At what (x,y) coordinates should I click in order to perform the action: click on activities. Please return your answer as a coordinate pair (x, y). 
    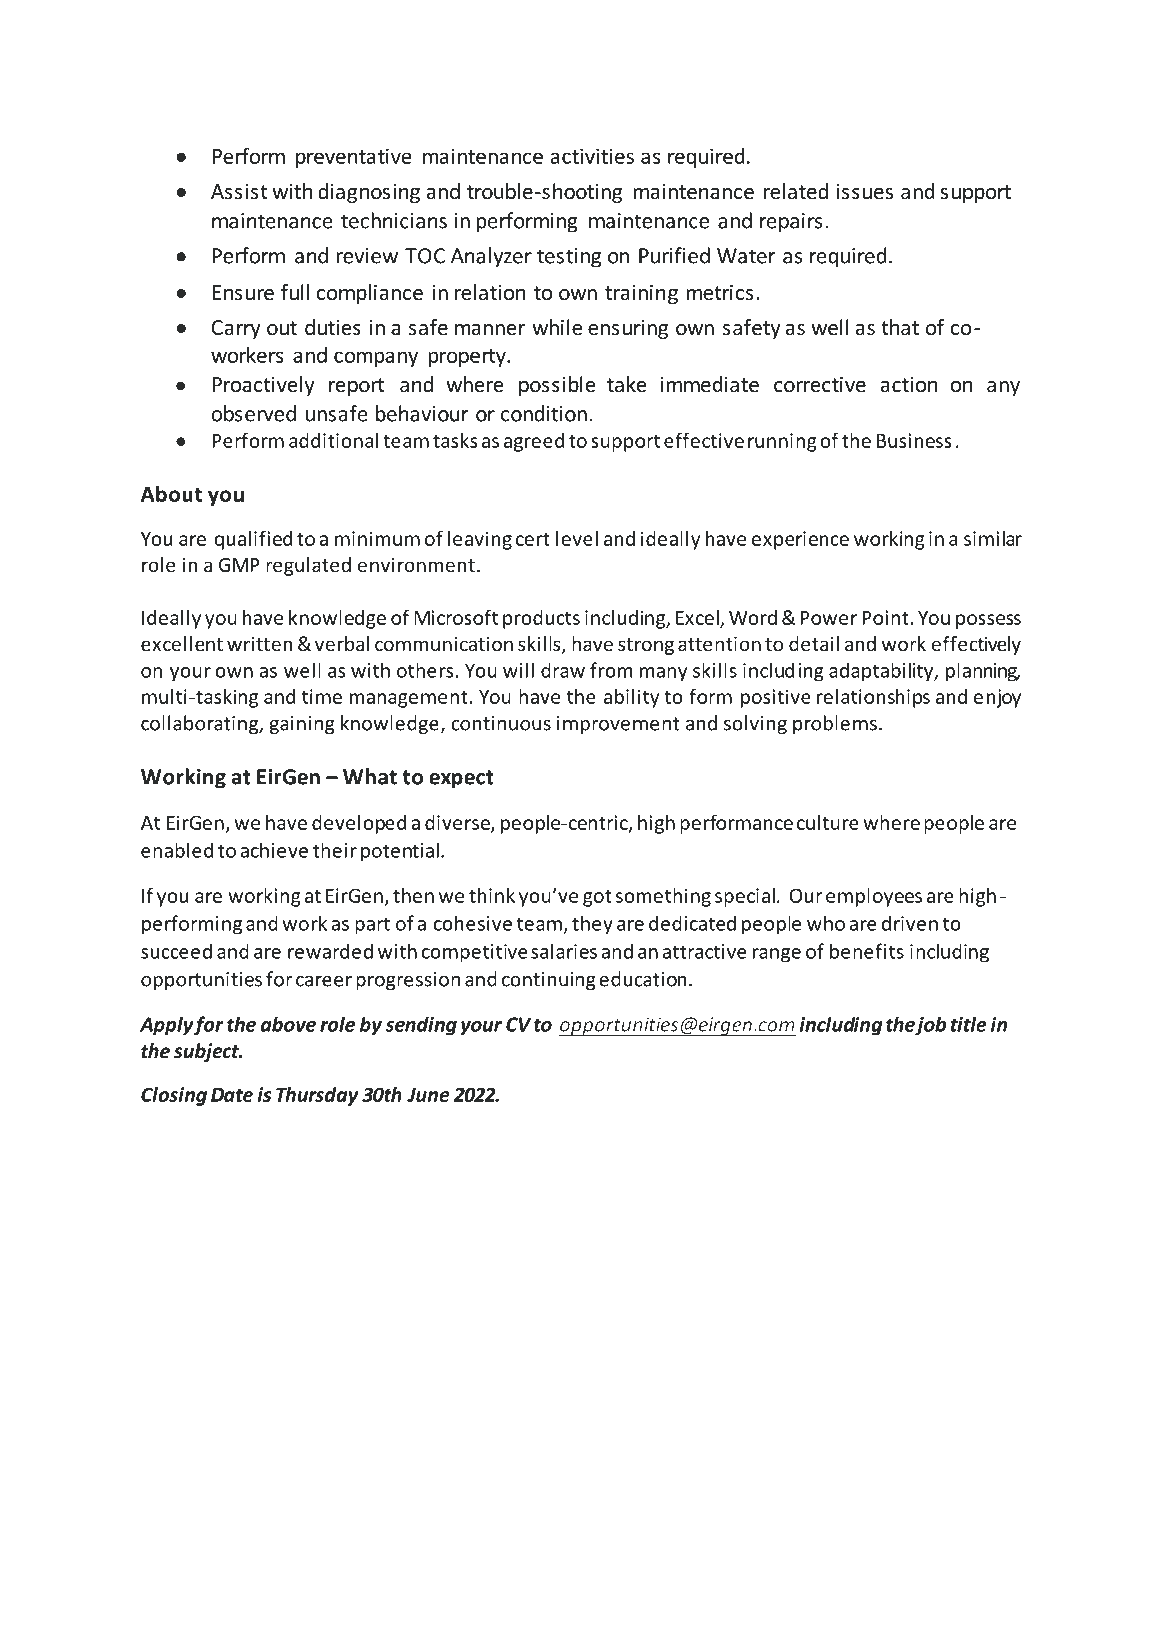
    Looking at the image, I should click on (592, 156).
